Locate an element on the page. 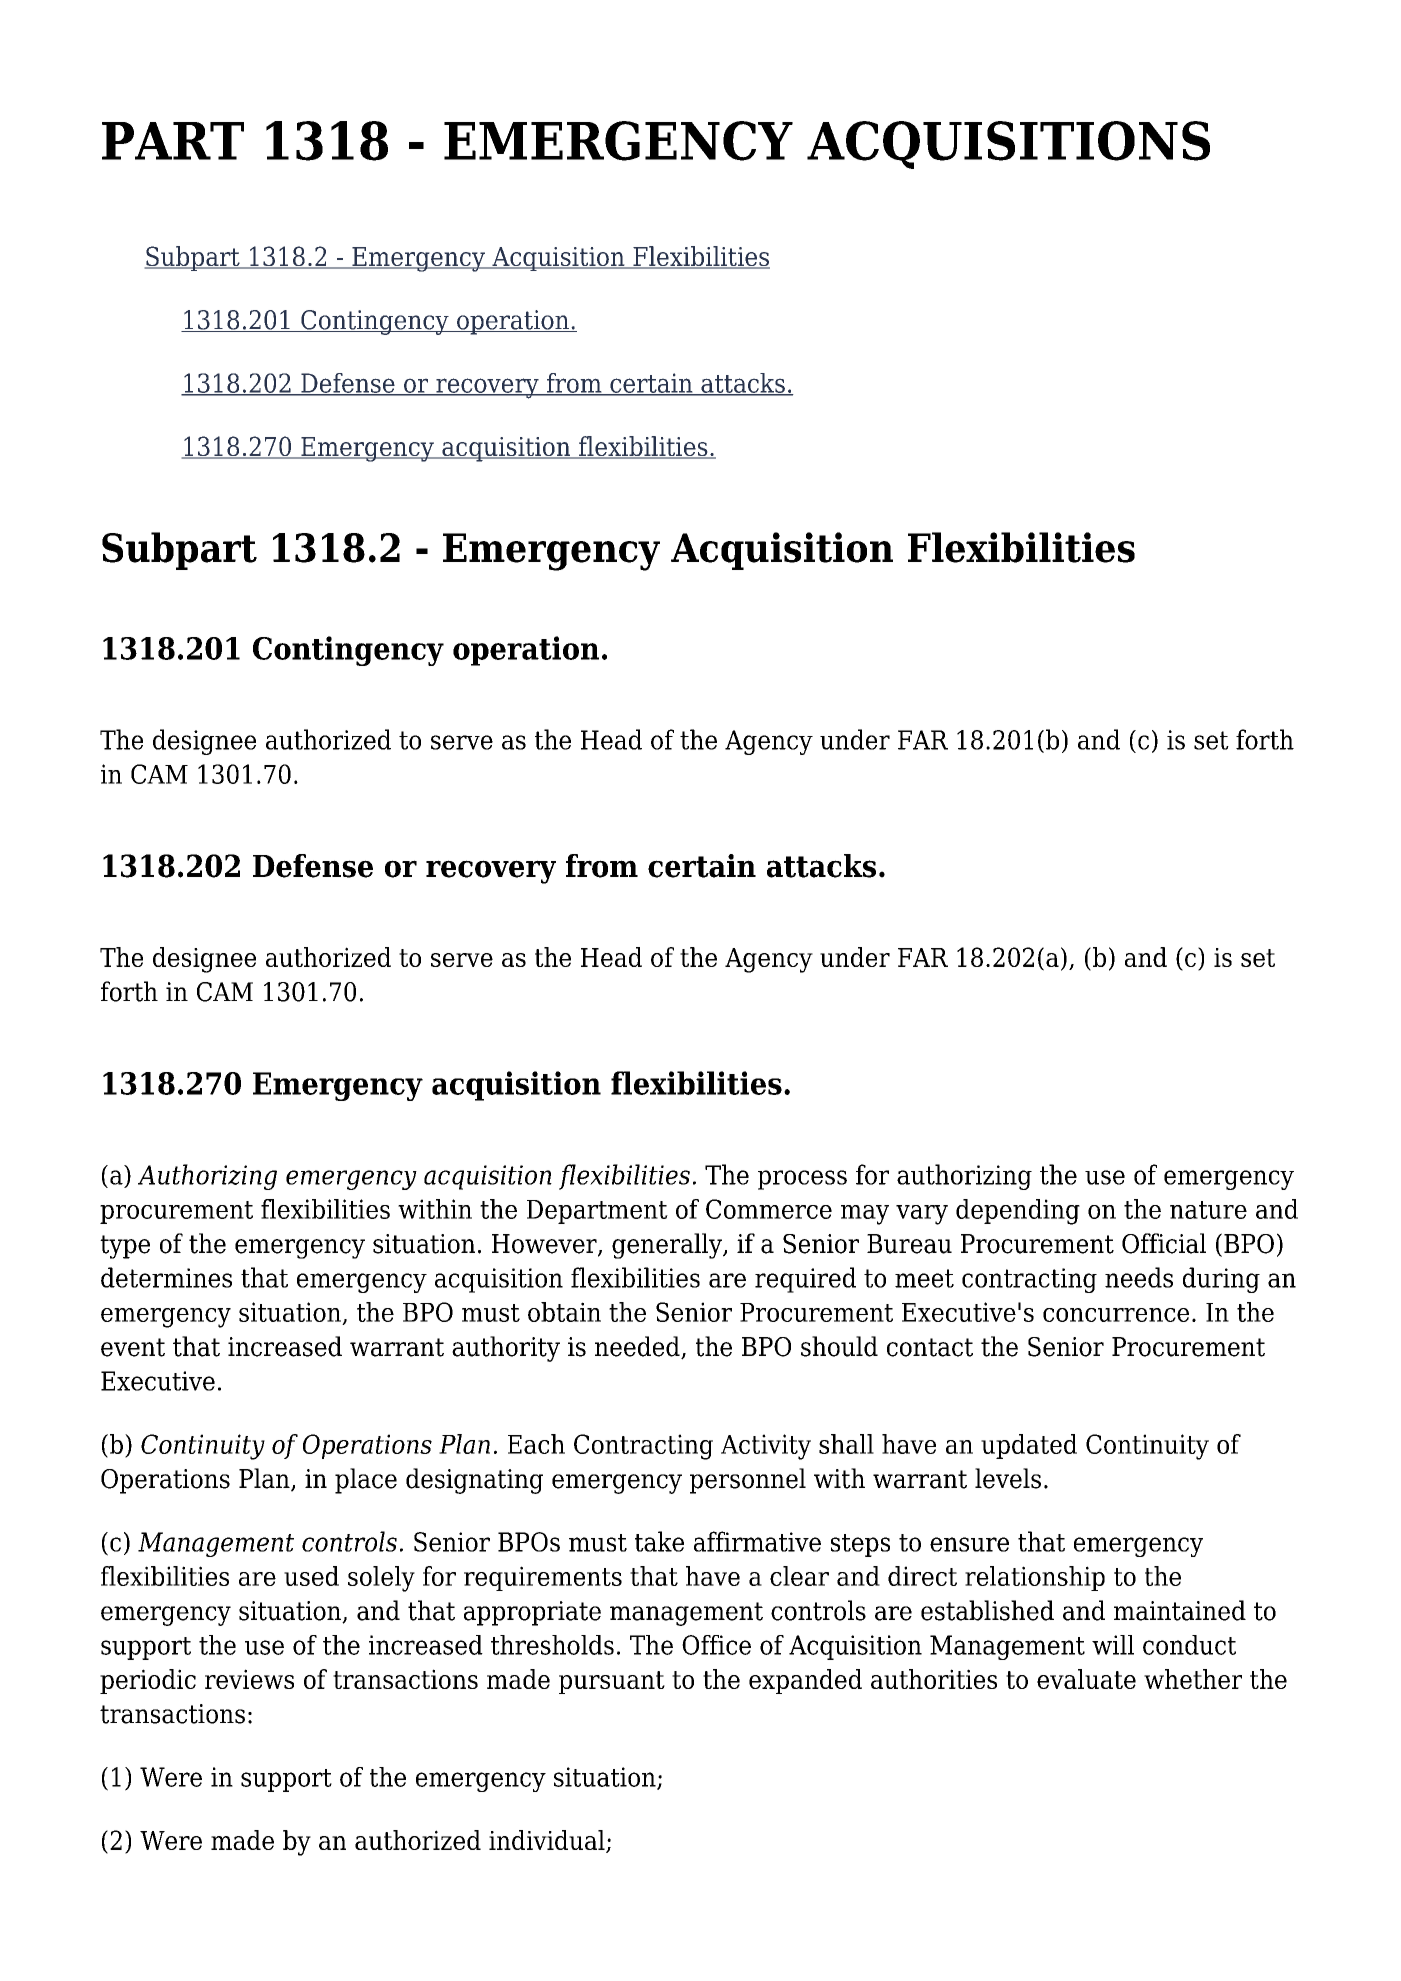 This document has width=1401, height=1981. individual is located at coordinates (548, 1841).
